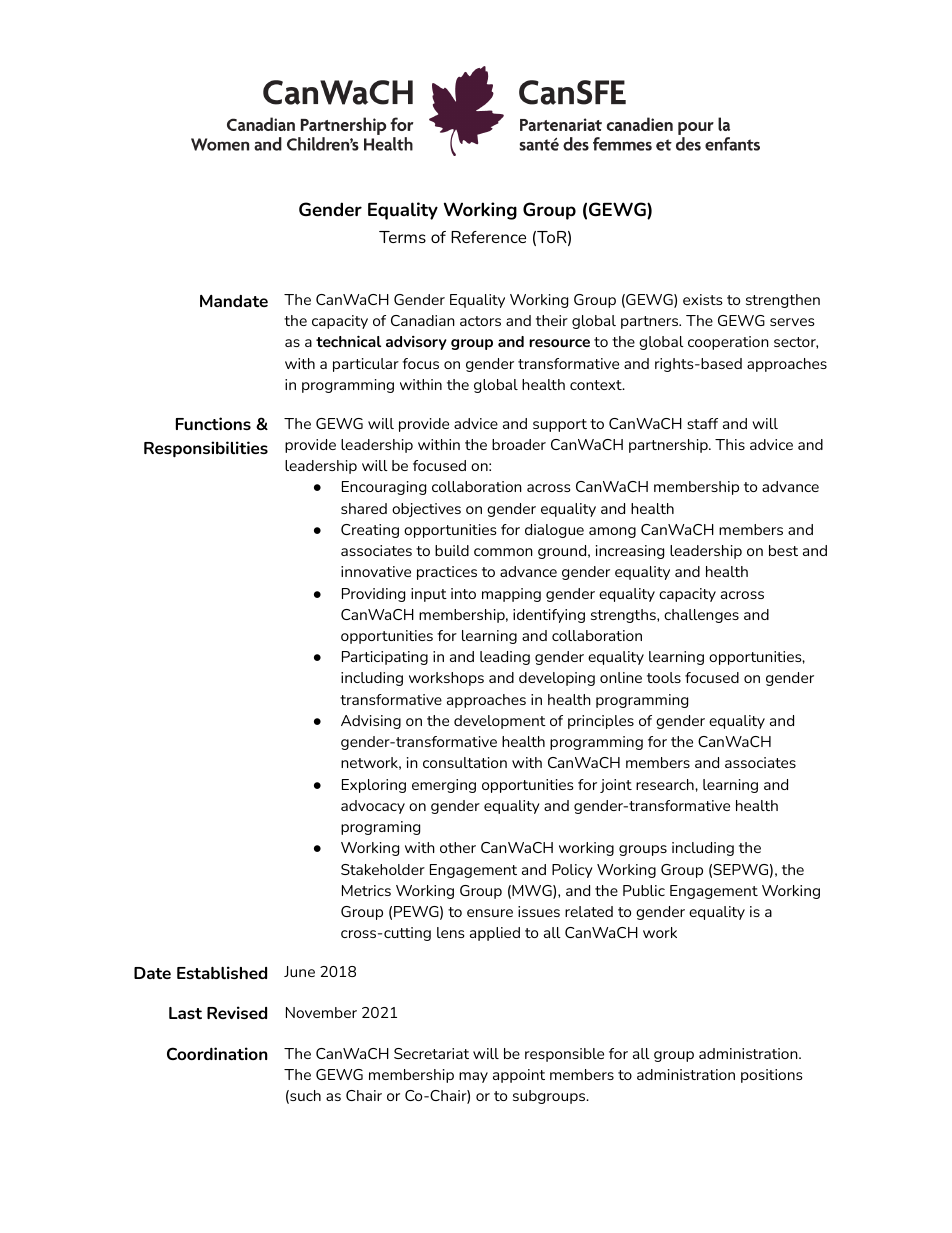 The height and width of the document is (1233, 952). Describe the element at coordinates (488, 237) in the document. I see `Reference` at that location.
